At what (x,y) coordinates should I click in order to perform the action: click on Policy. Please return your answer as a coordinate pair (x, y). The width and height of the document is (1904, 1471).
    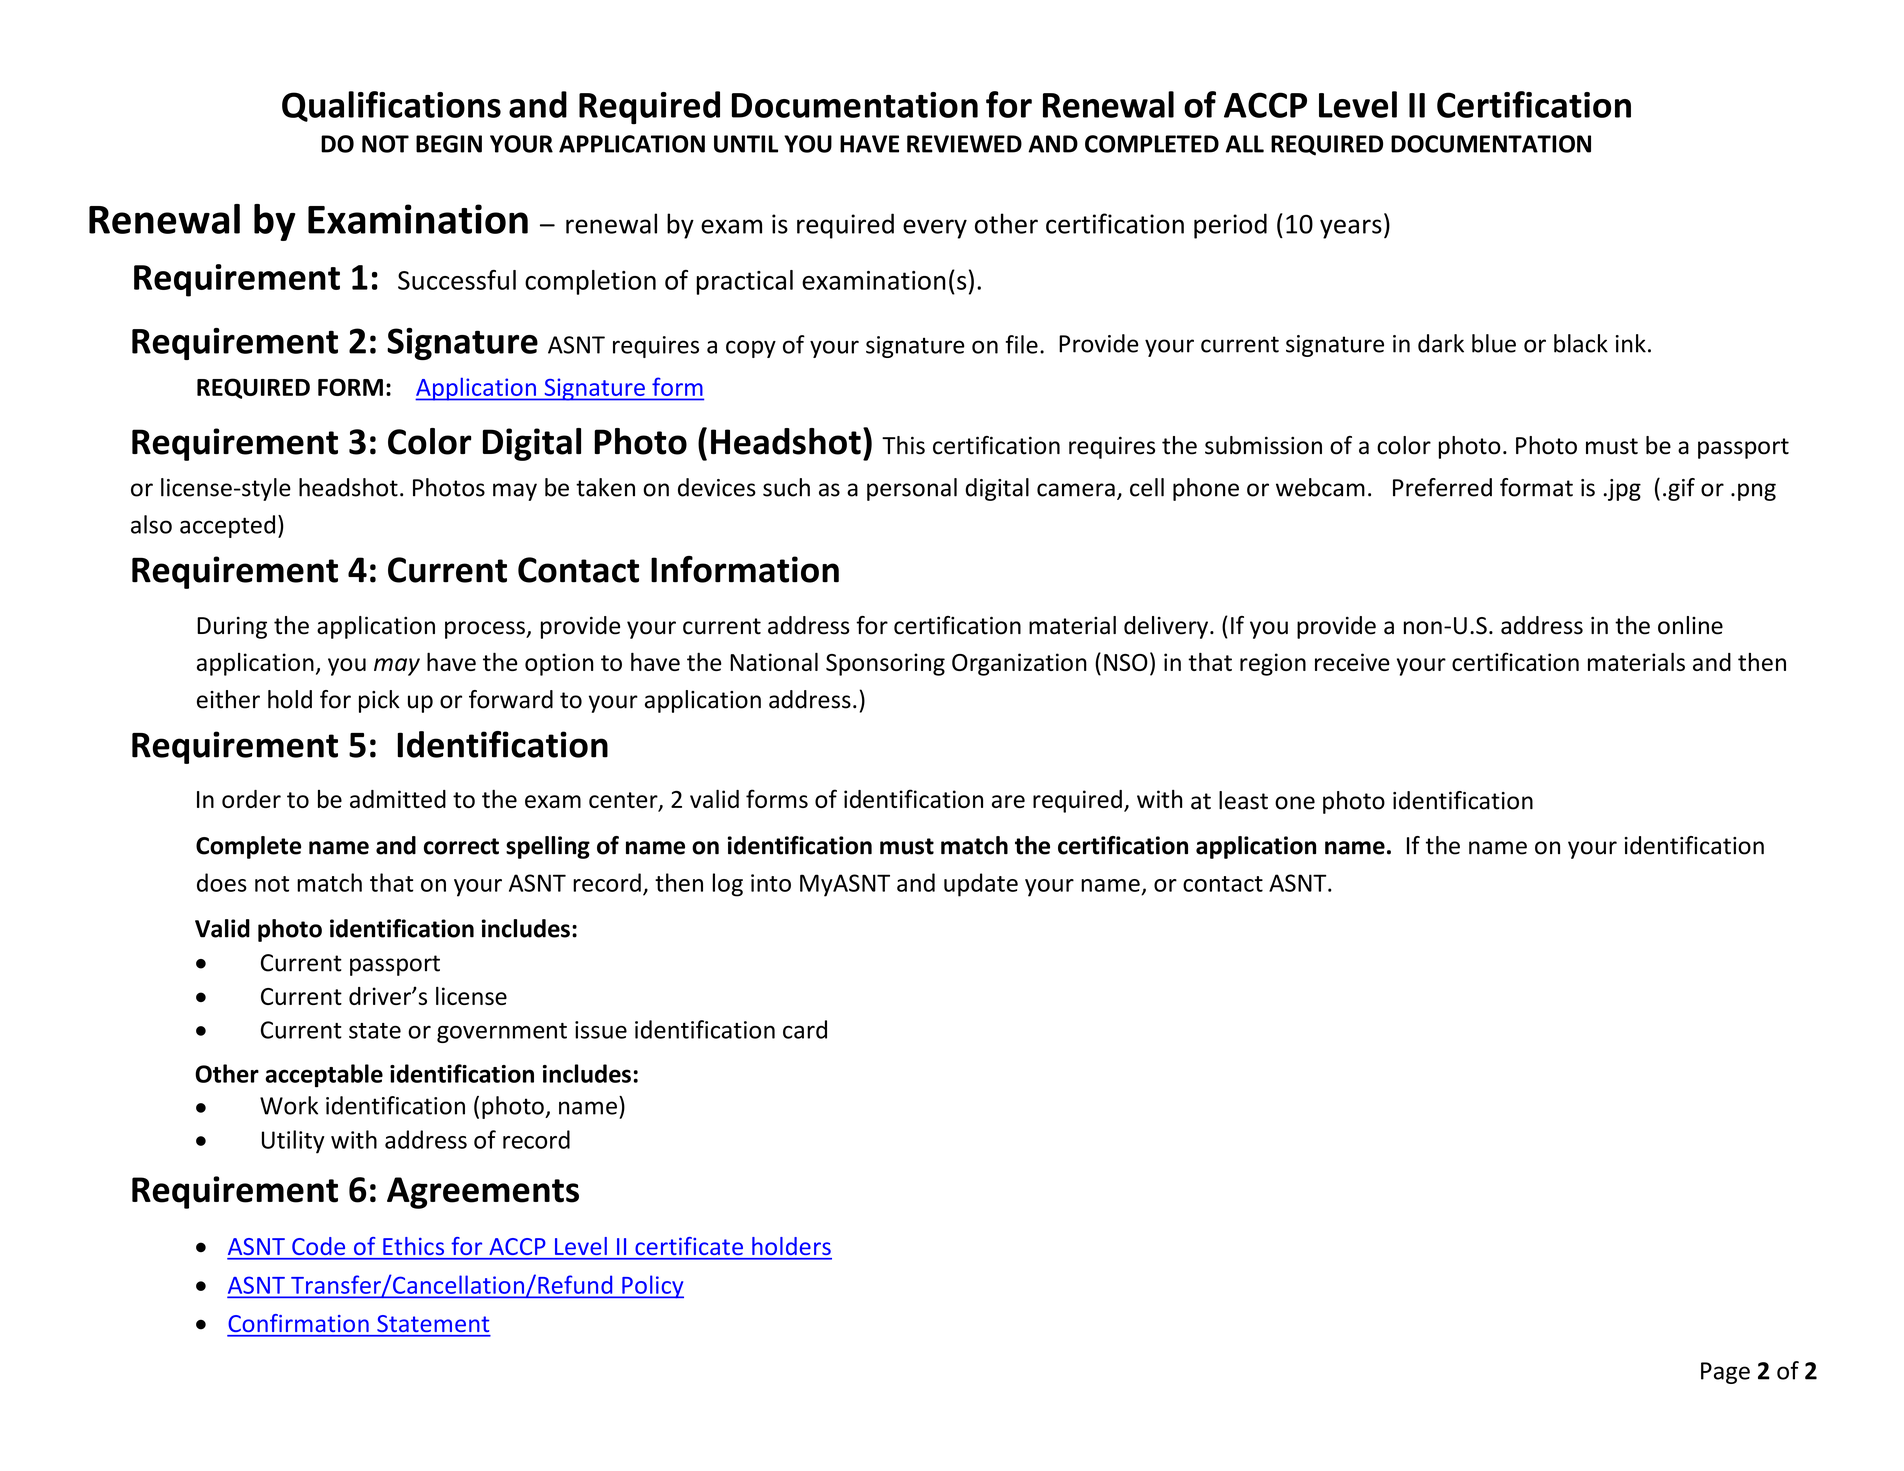
    Looking at the image, I should click on (652, 1287).
